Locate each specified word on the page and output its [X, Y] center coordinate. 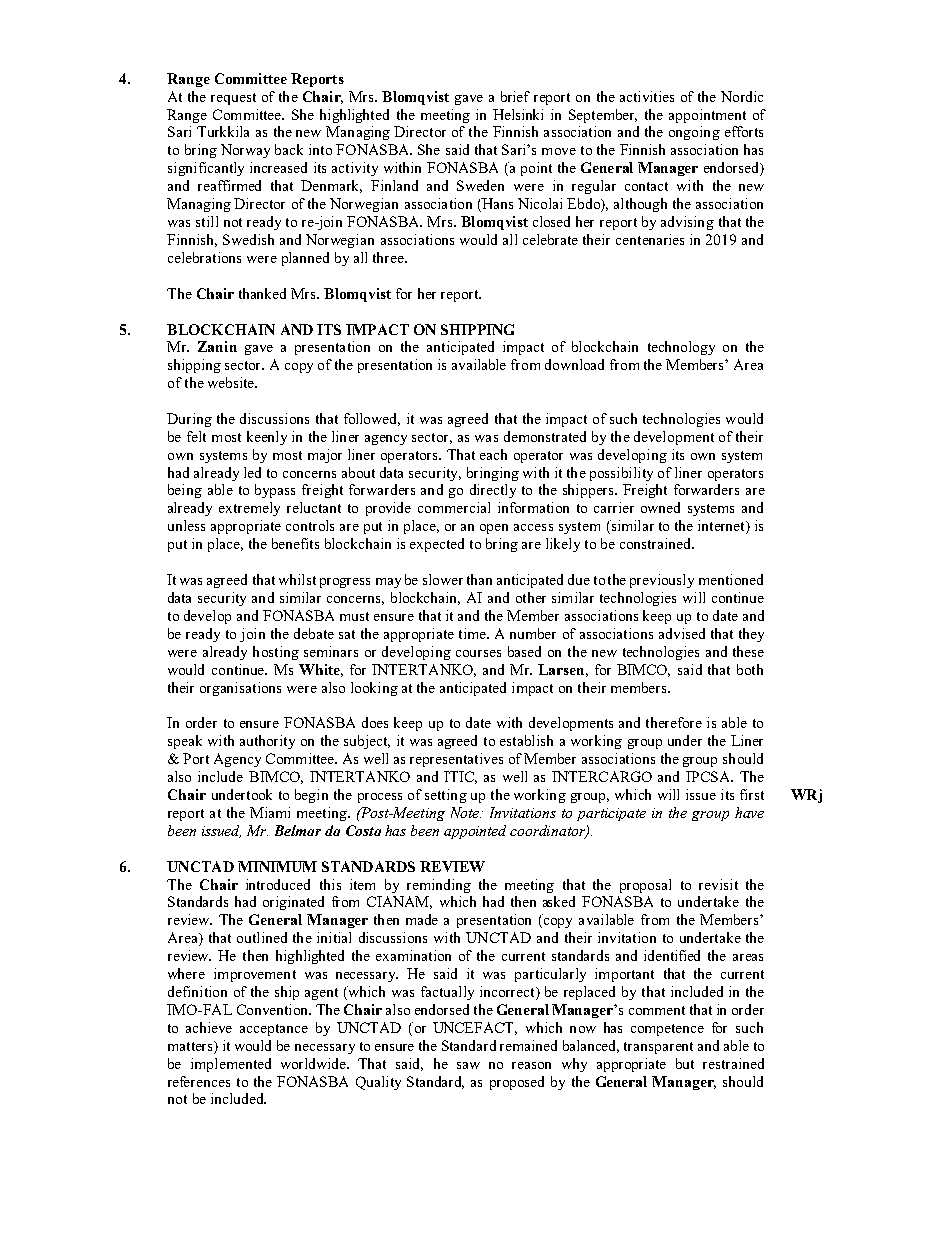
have [749, 812]
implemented [231, 1065]
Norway [245, 151]
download [574, 364]
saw [468, 1065]
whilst [297, 579]
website [232, 382]
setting [446, 796]
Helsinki [518, 114]
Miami [270, 812]
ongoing [694, 133]
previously [662, 581]
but [685, 1063]
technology [681, 348]
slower [443, 579]
